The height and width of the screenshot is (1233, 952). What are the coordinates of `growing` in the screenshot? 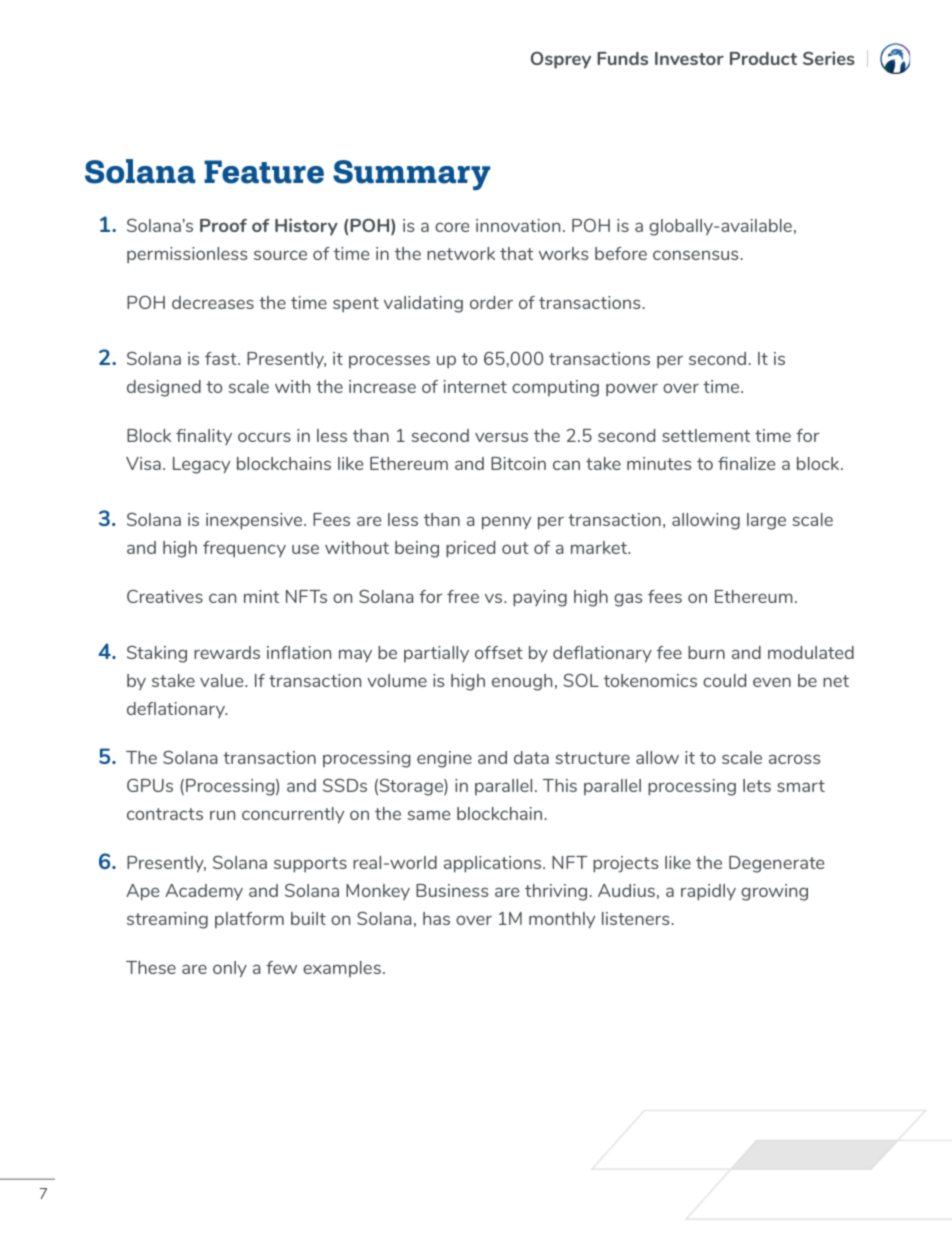 It's located at (774, 892).
